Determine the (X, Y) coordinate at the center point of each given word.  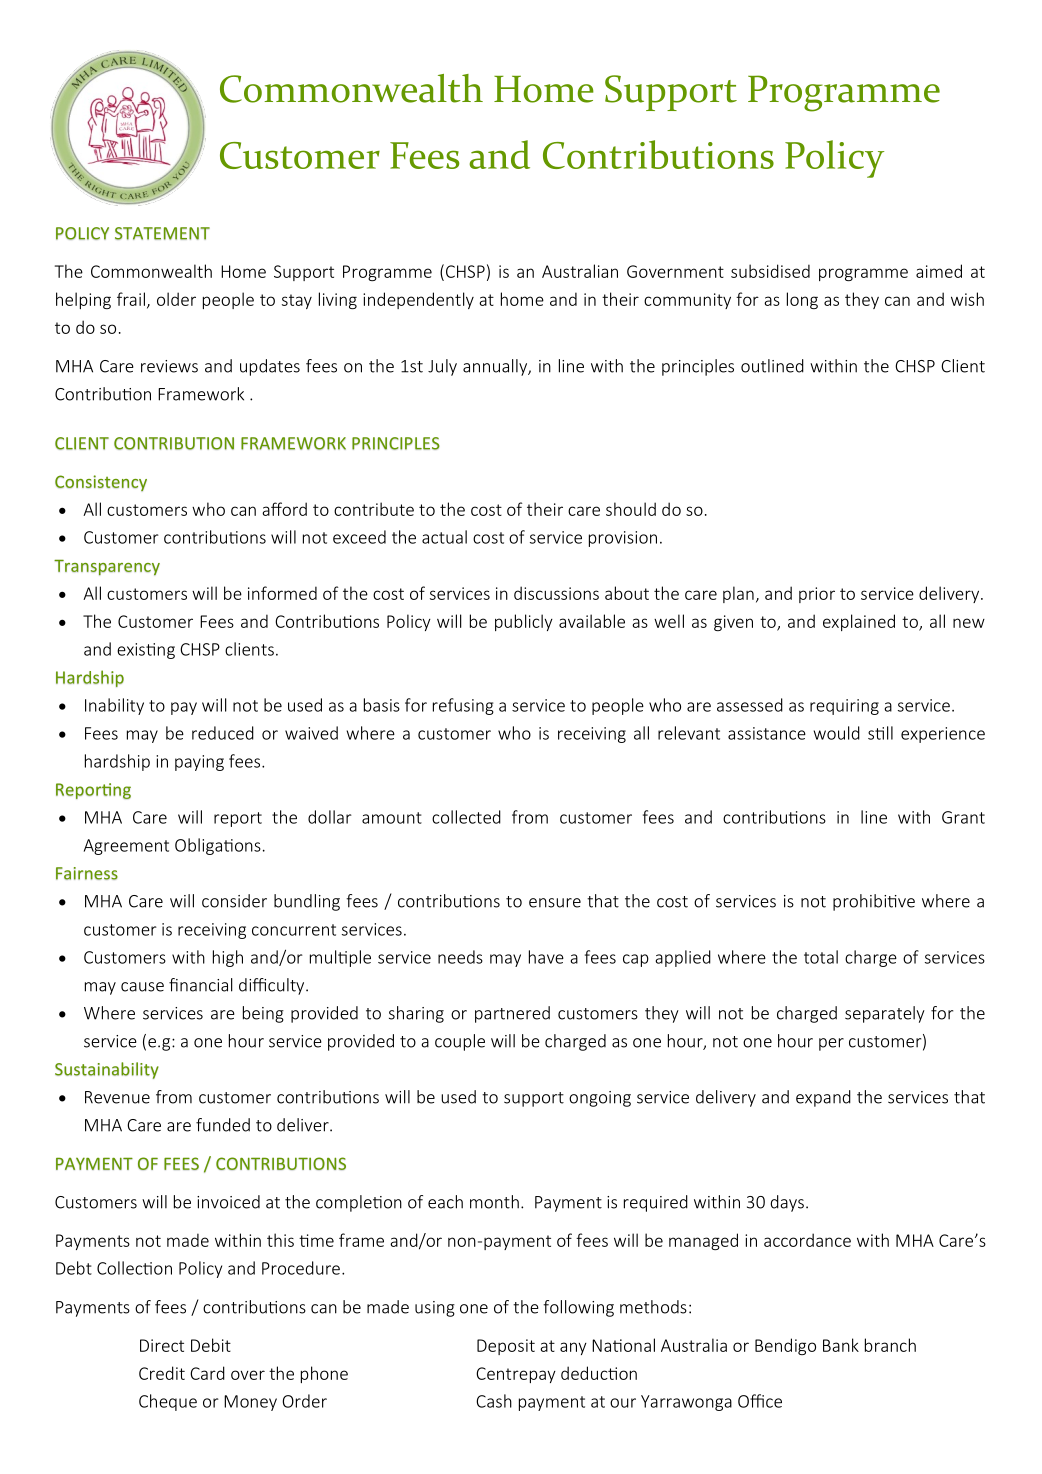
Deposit (506, 1347)
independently (418, 300)
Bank (841, 1345)
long (802, 300)
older (176, 299)
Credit (162, 1373)
